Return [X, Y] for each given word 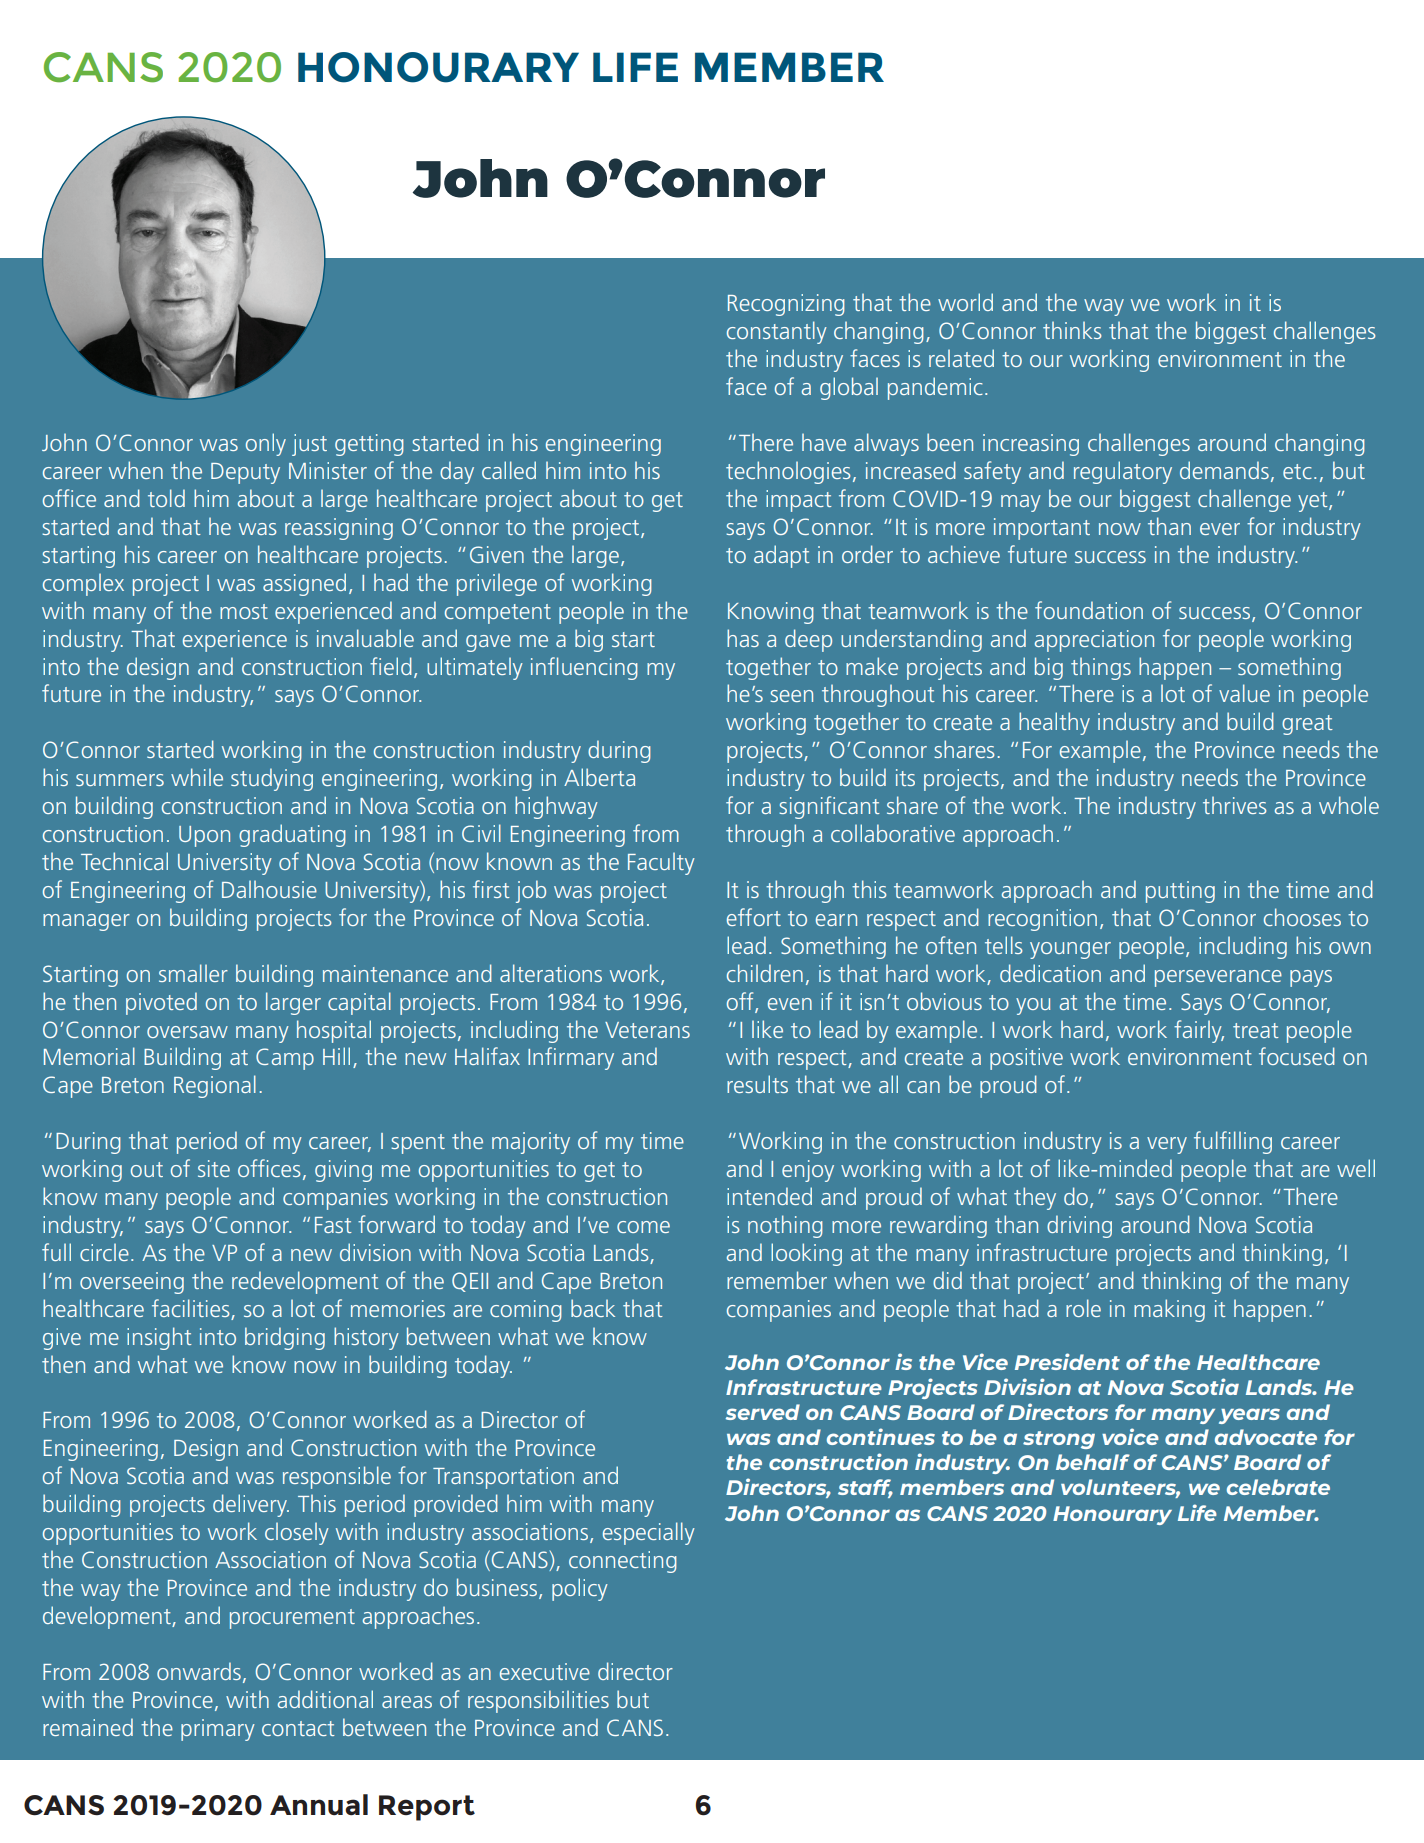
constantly [777, 332]
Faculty [661, 863]
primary [218, 1730]
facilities [191, 1308]
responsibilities [538, 1701]
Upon [204, 836]
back [593, 1308]
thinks [1072, 330]
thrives [1235, 805]
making [1169, 1310]
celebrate [1278, 1487]
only [266, 444]
